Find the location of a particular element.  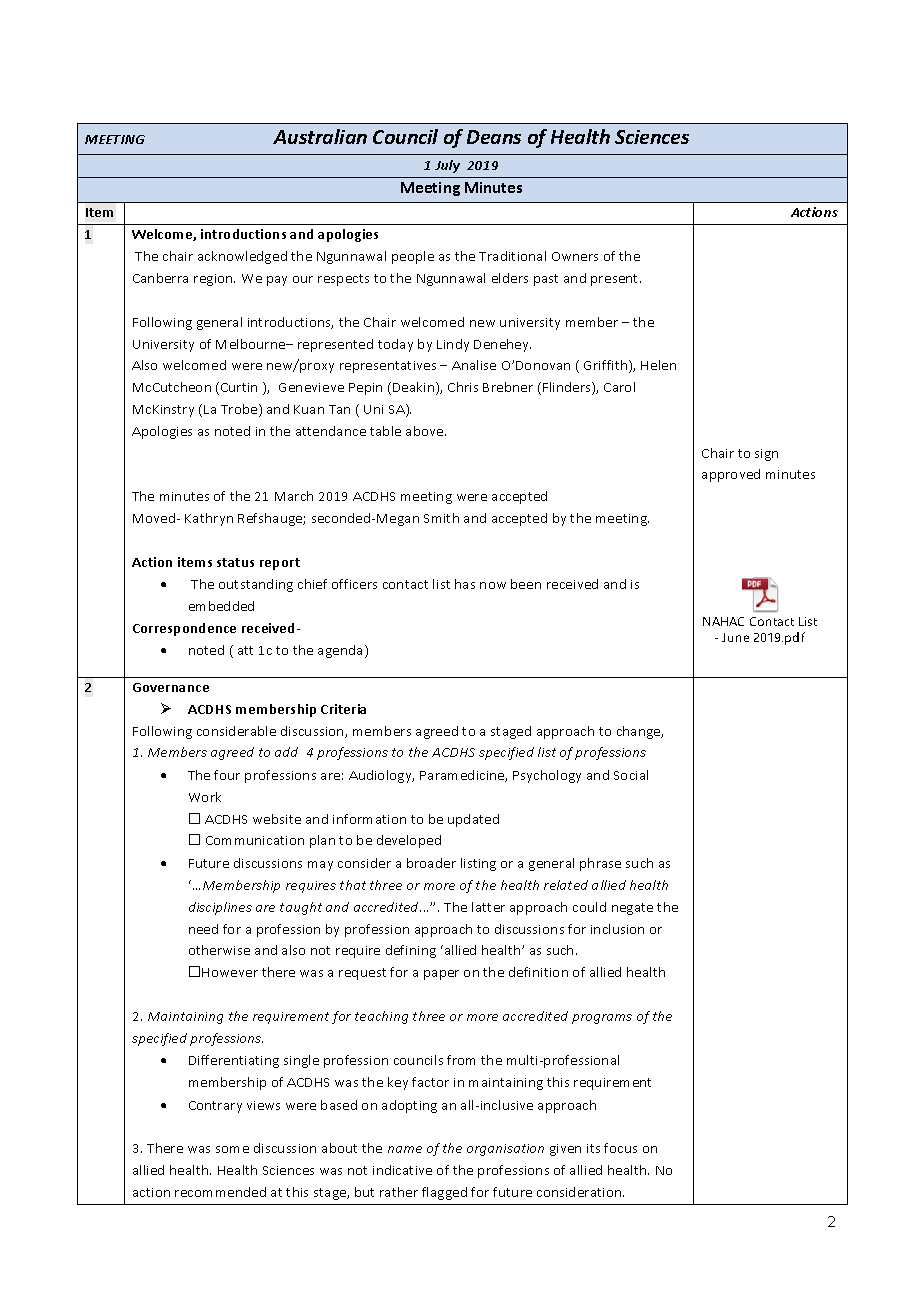

status is located at coordinates (235, 562).
